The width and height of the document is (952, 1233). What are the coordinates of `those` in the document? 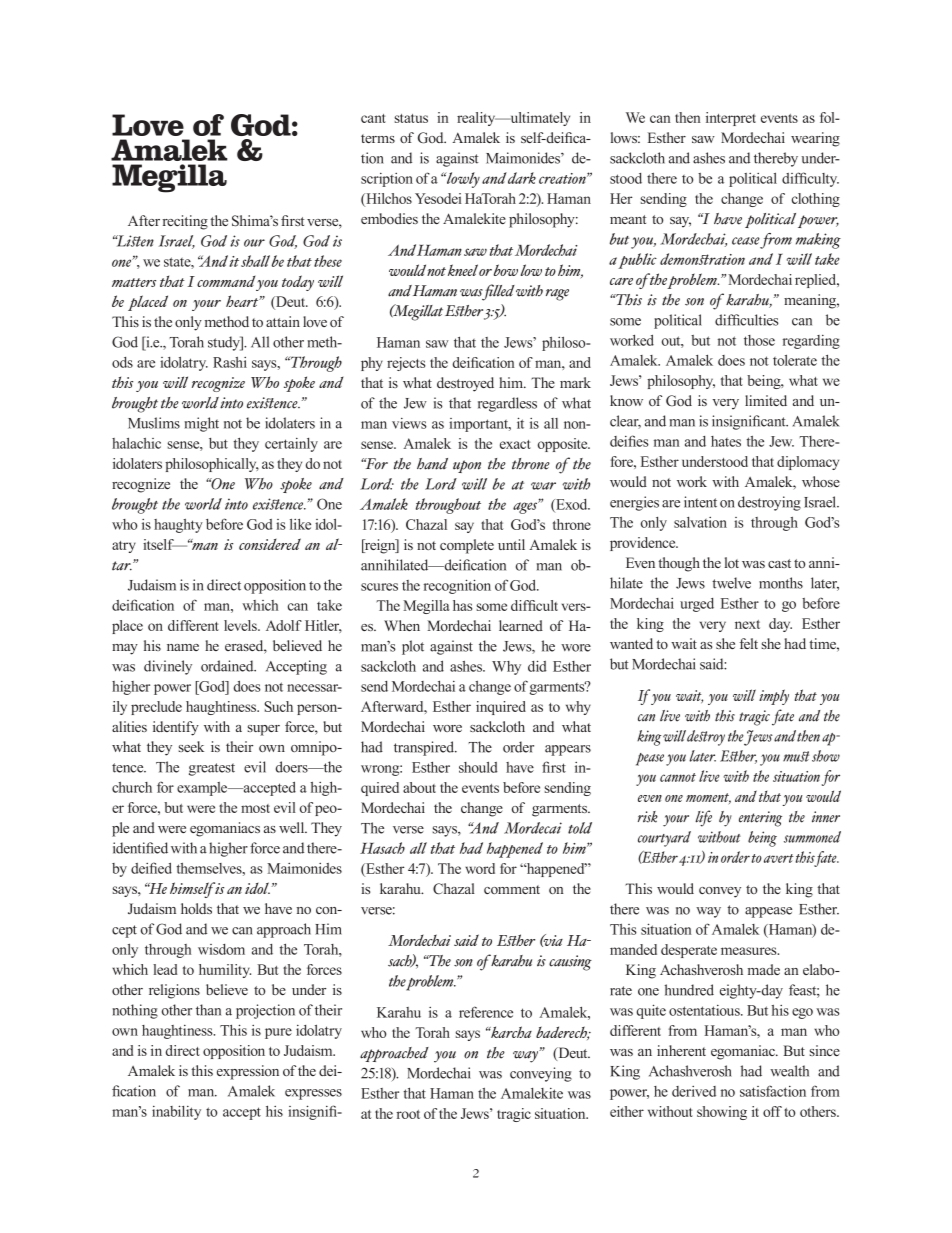 It's located at (759, 340).
